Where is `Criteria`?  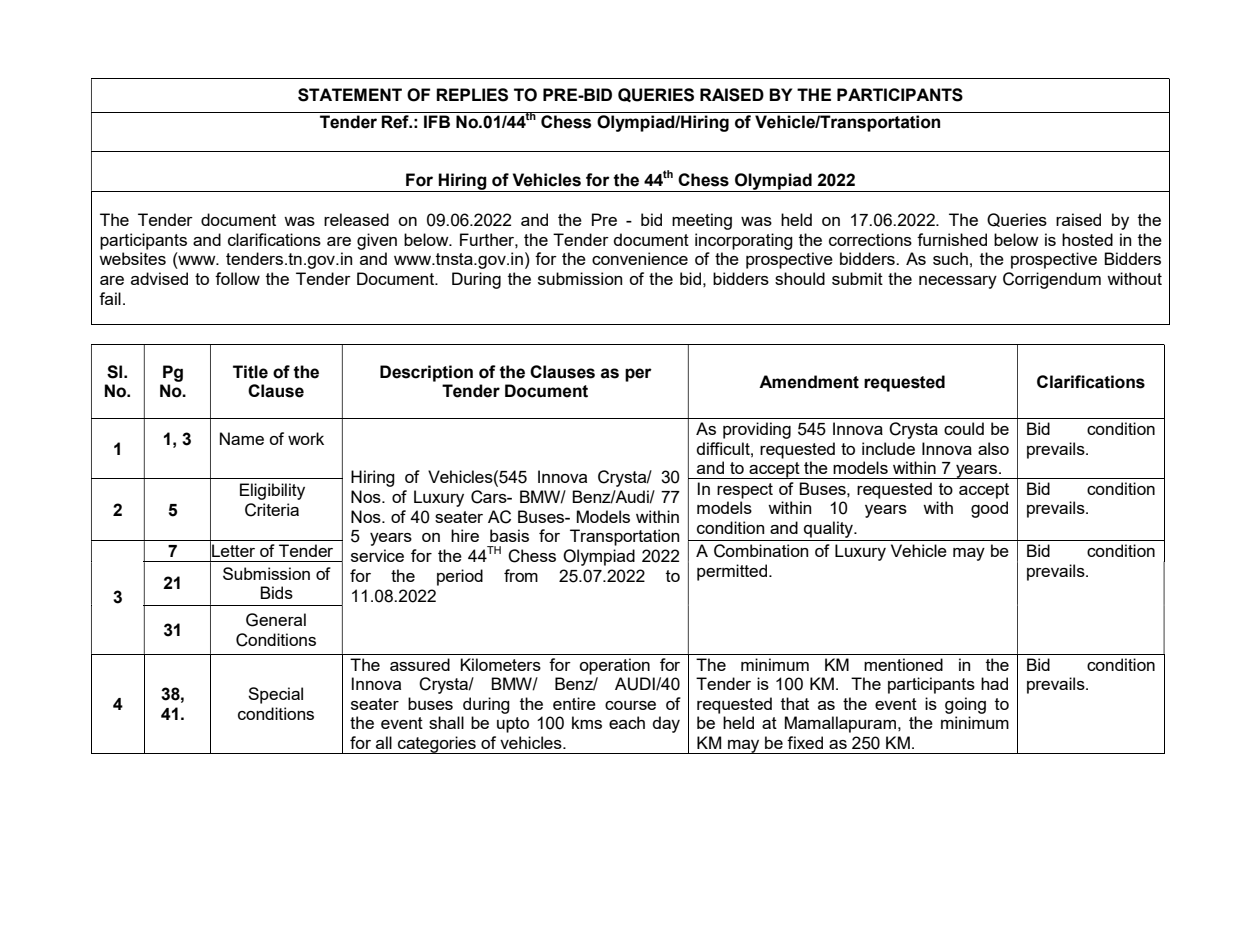
Criteria is located at coordinates (272, 510).
